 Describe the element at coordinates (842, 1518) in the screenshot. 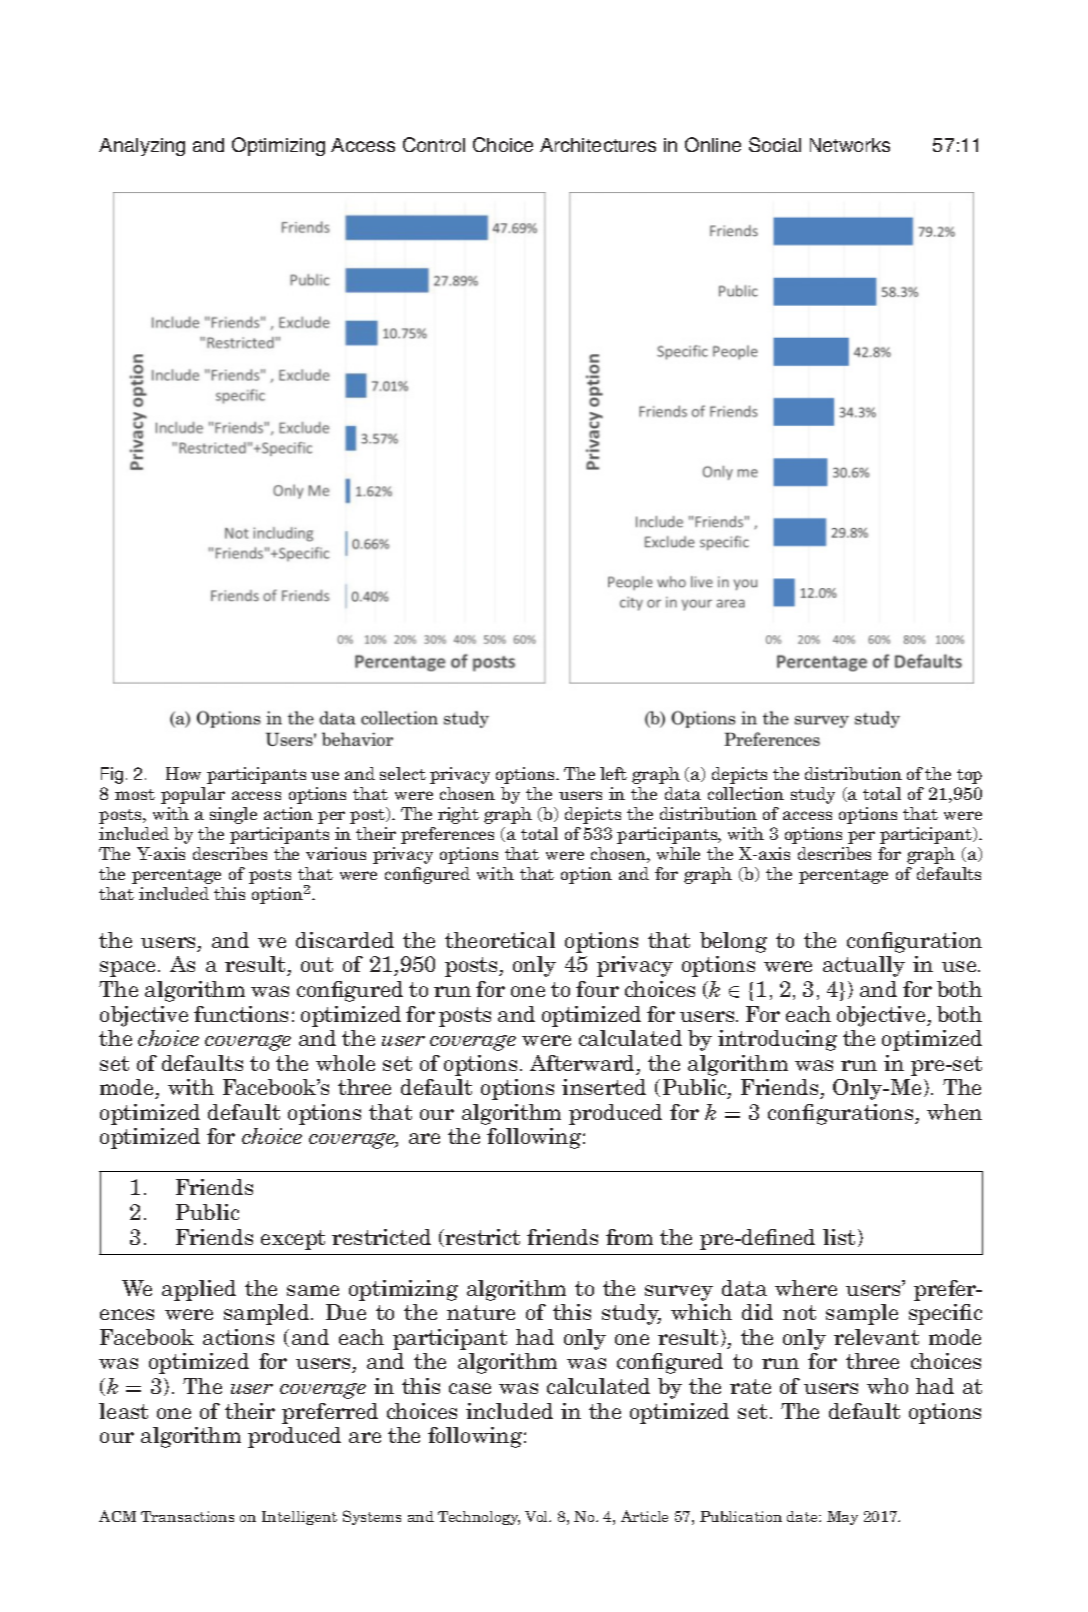

I see `May` at that location.
